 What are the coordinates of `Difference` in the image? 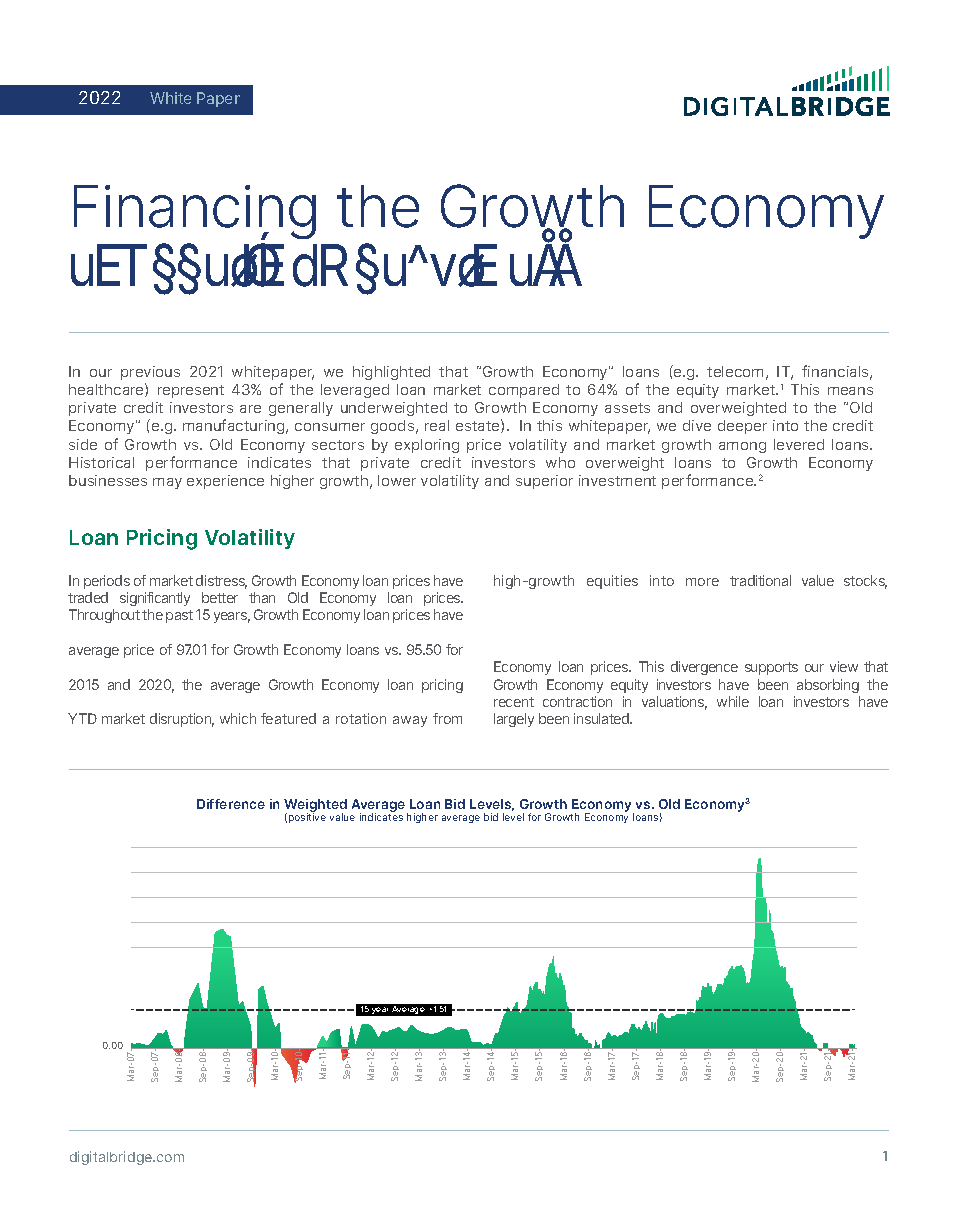 It's located at (231, 804).
